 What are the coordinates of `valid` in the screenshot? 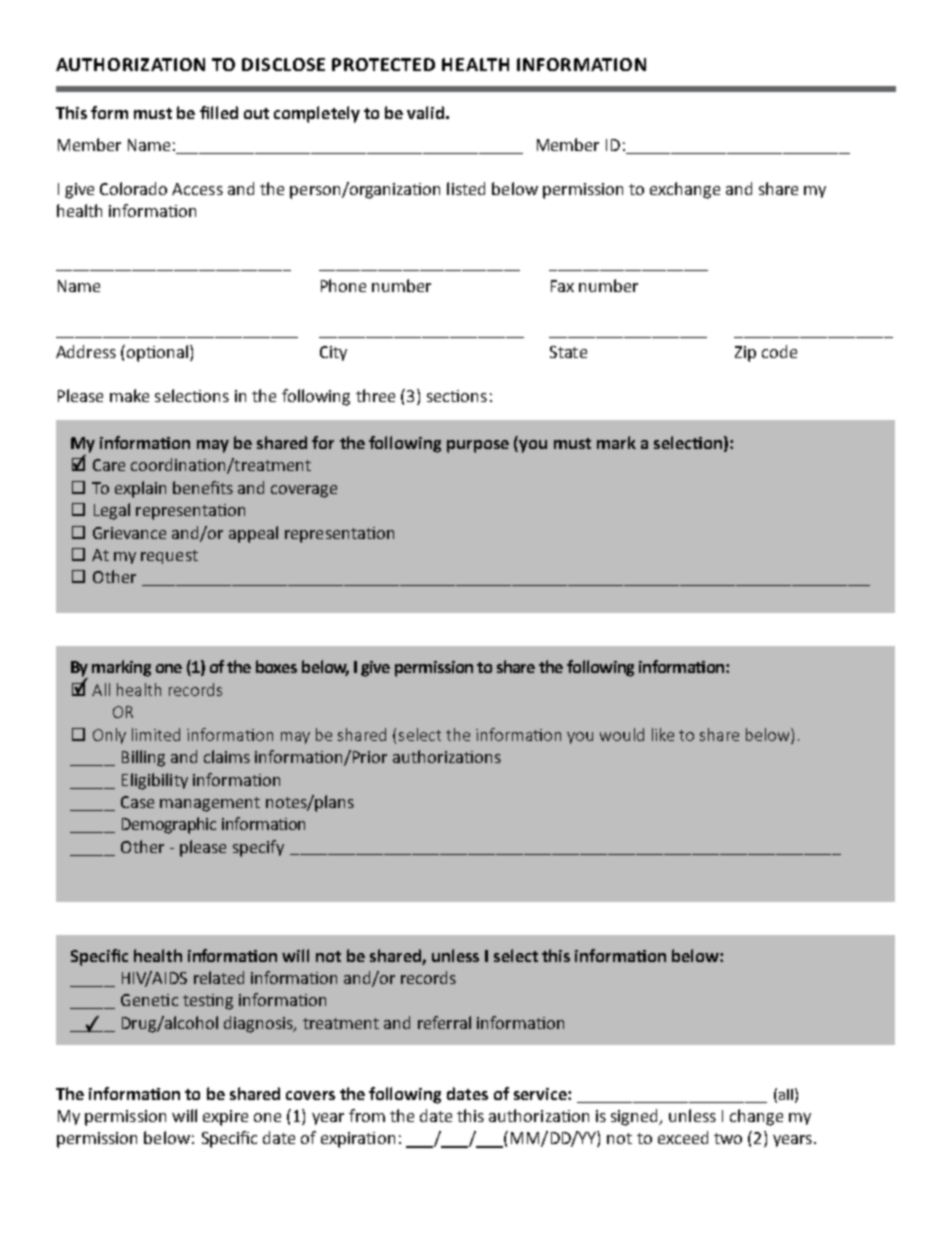 It's located at (425, 112).
